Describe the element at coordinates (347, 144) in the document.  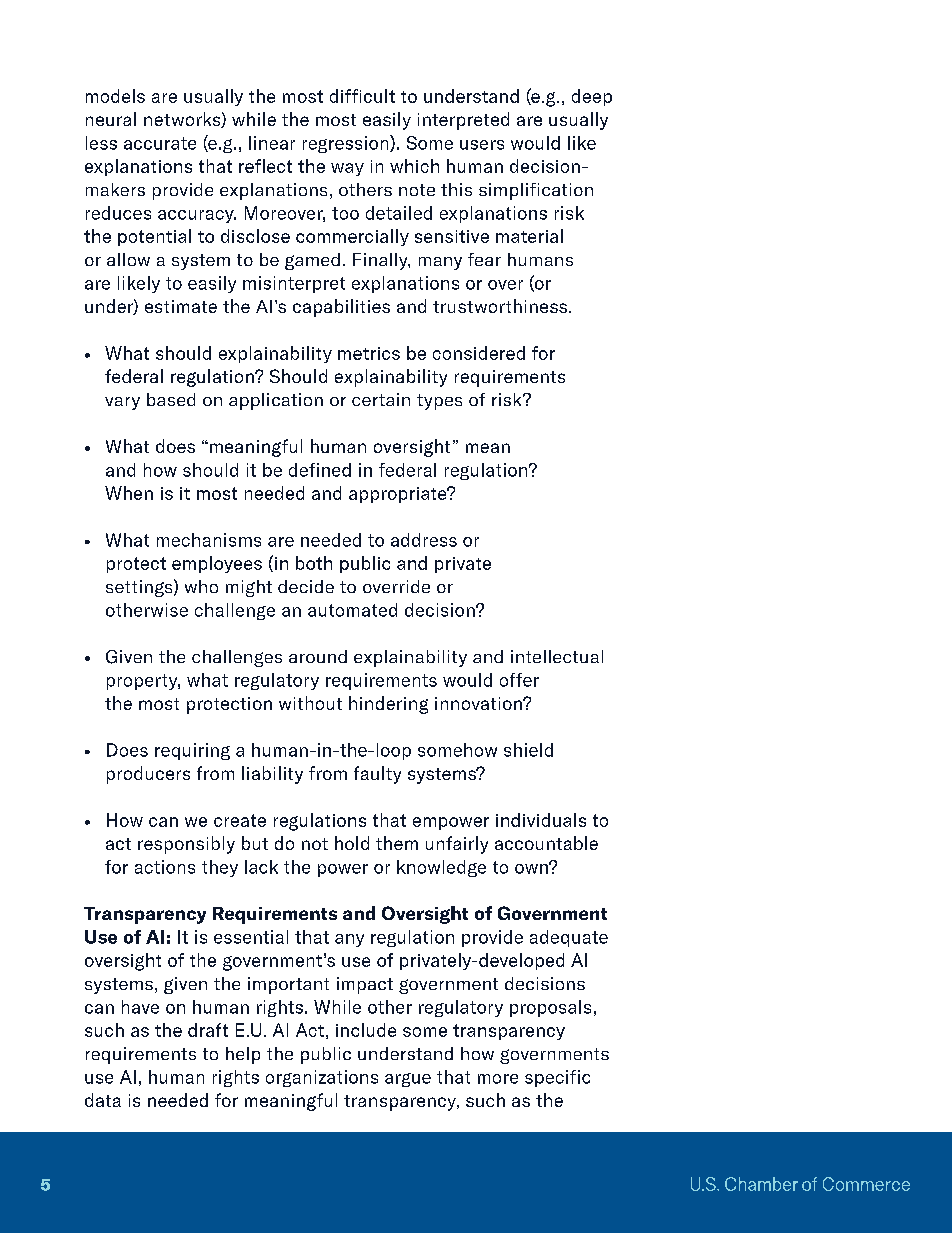
I see `regression` at that location.
